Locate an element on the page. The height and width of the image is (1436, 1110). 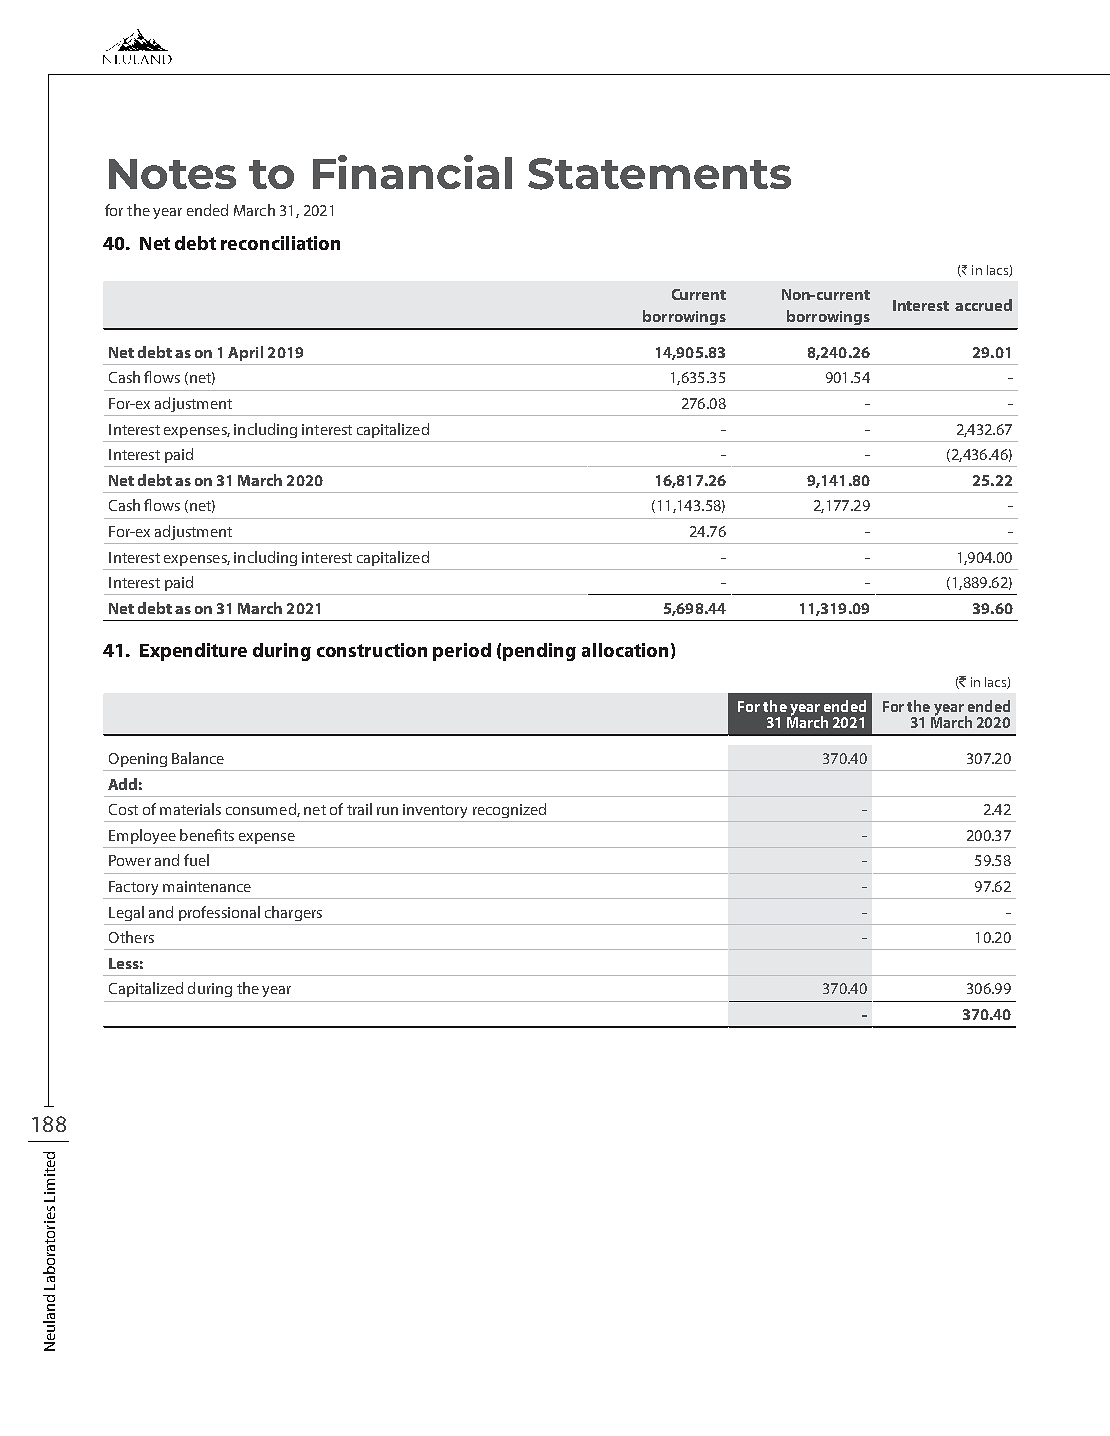
Statements is located at coordinates (659, 174).
